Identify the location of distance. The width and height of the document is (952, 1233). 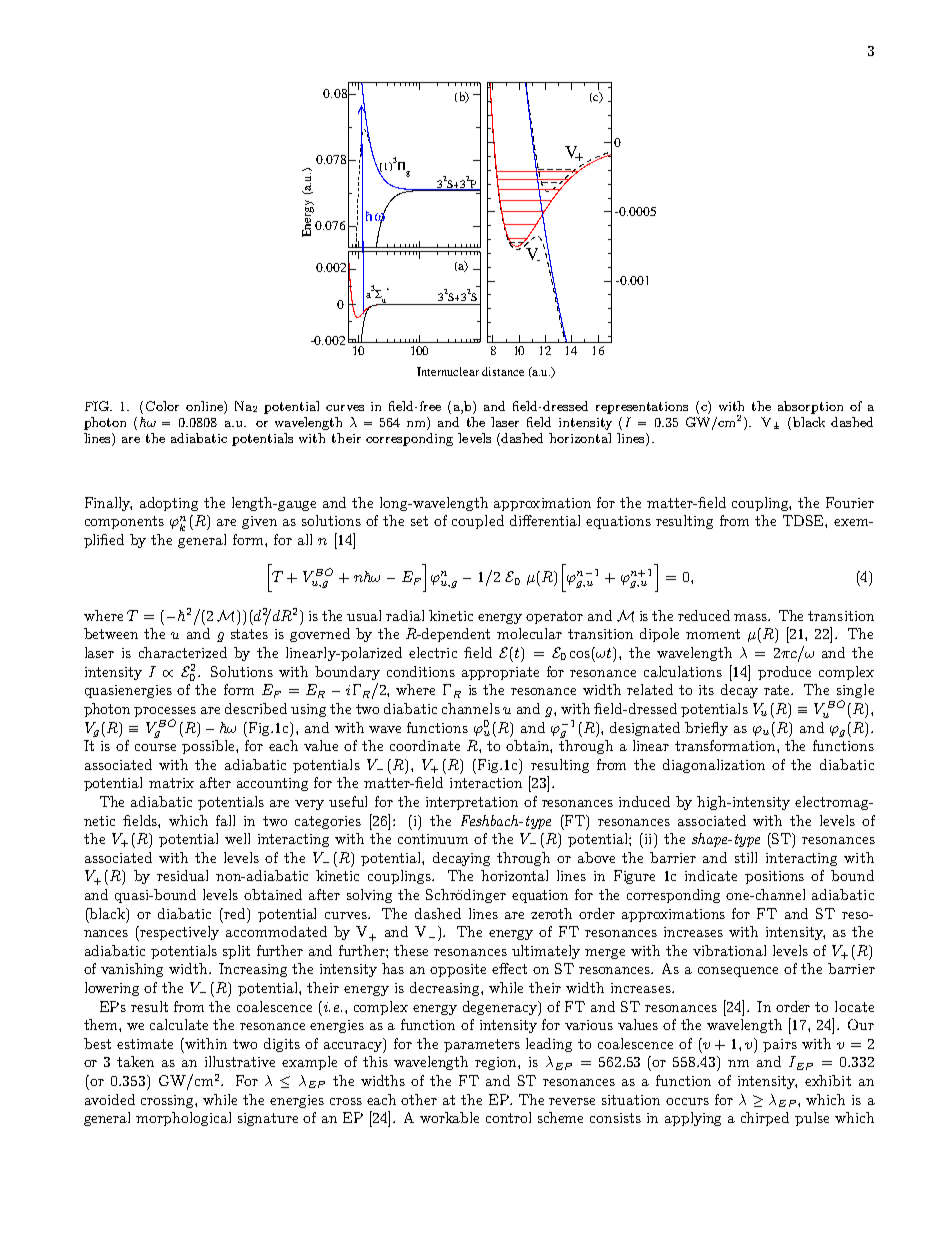
(503, 371).
